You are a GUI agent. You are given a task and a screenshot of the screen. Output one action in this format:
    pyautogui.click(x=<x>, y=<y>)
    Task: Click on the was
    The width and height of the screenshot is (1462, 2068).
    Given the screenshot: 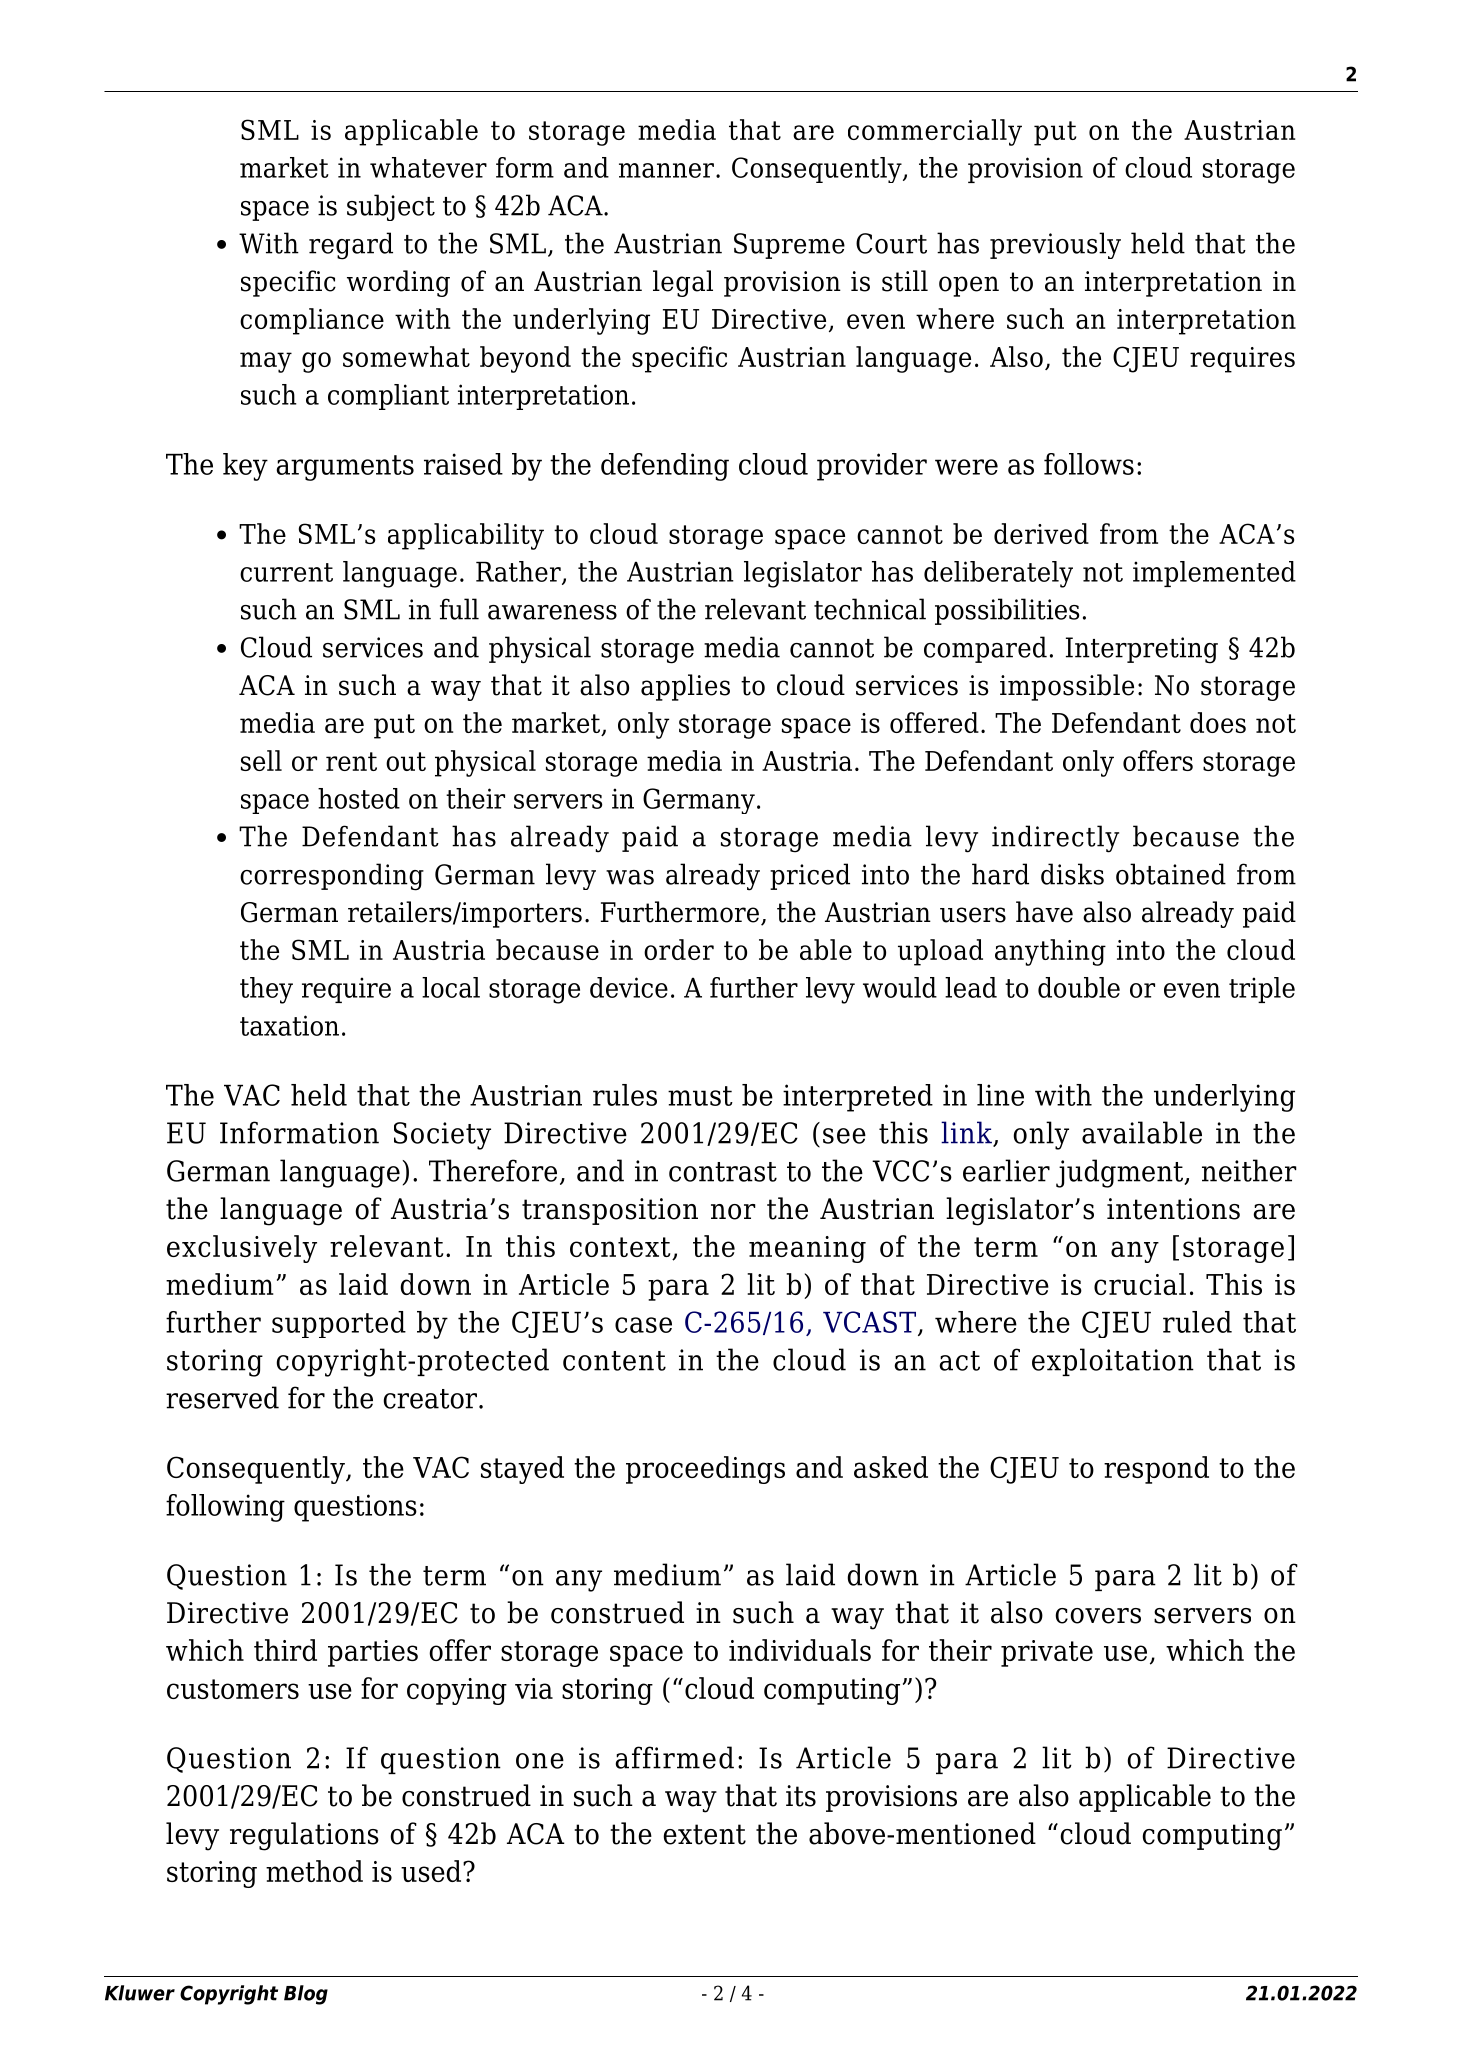 What is the action you would take?
    pyautogui.click(x=630, y=877)
